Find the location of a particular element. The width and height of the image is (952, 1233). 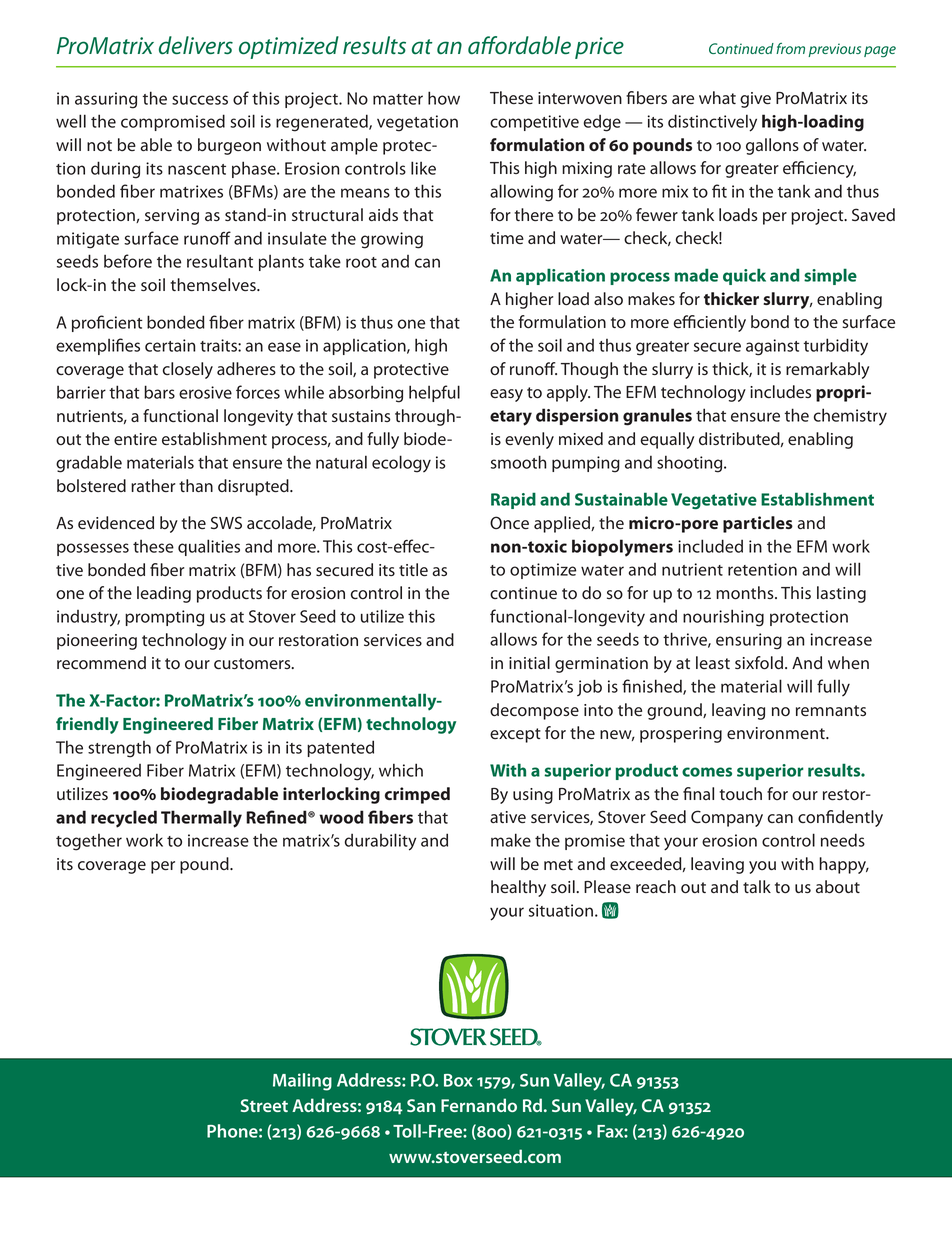

strength is located at coordinates (119, 749).
